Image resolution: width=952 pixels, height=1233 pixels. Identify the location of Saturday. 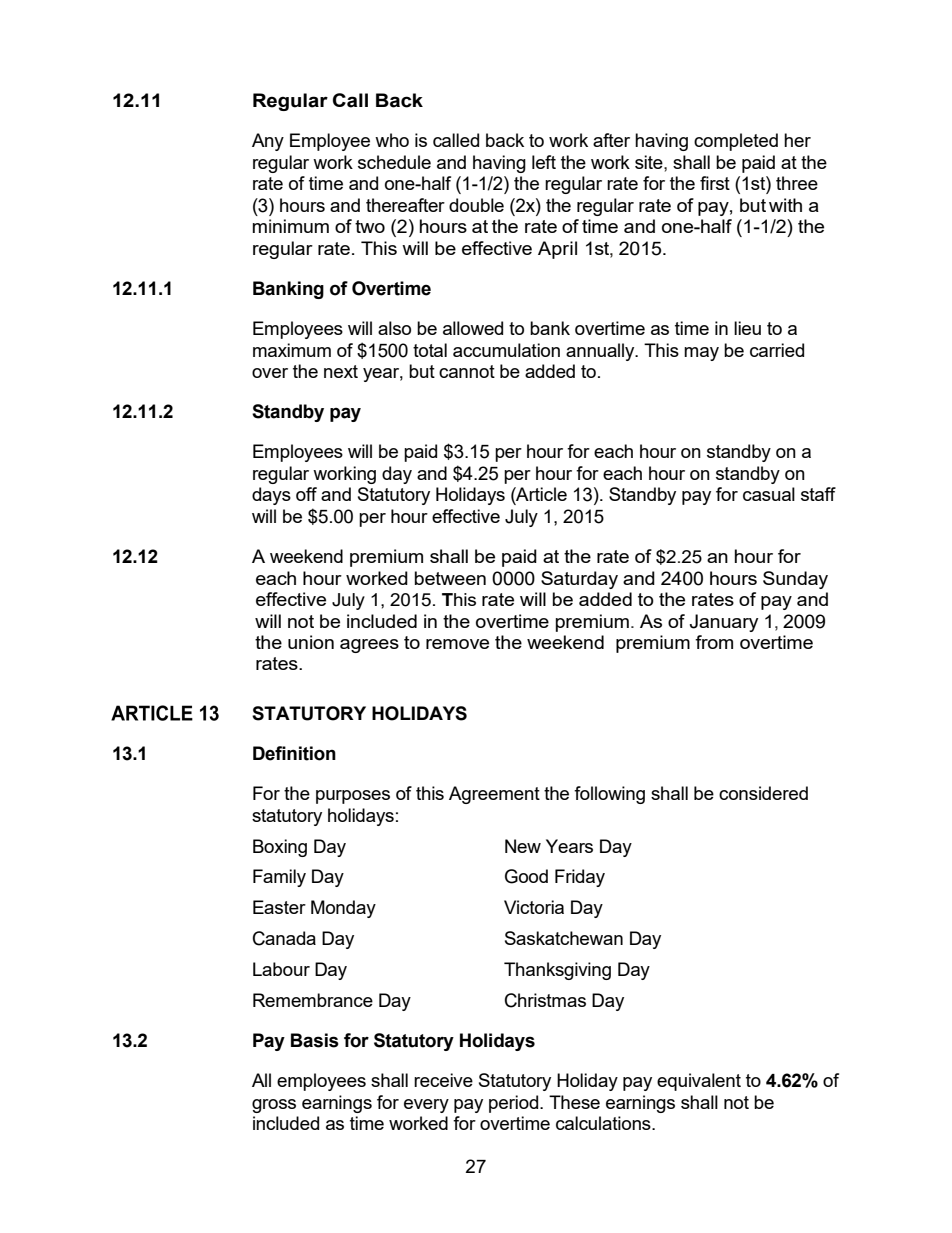
(579, 580).
